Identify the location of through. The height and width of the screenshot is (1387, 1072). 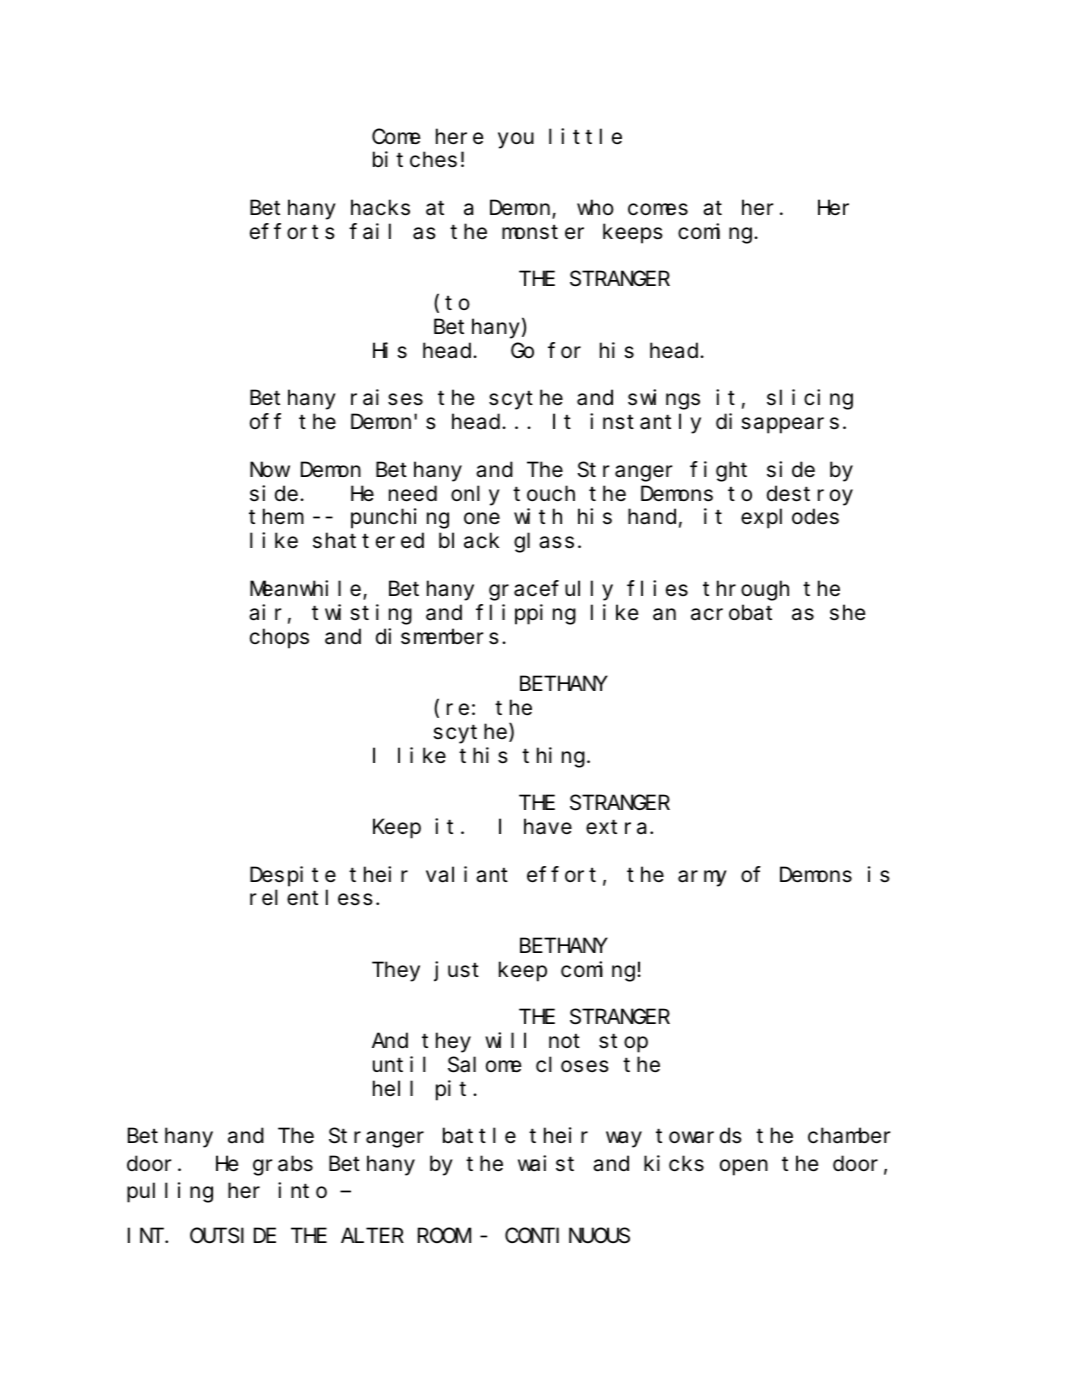
(746, 591).
